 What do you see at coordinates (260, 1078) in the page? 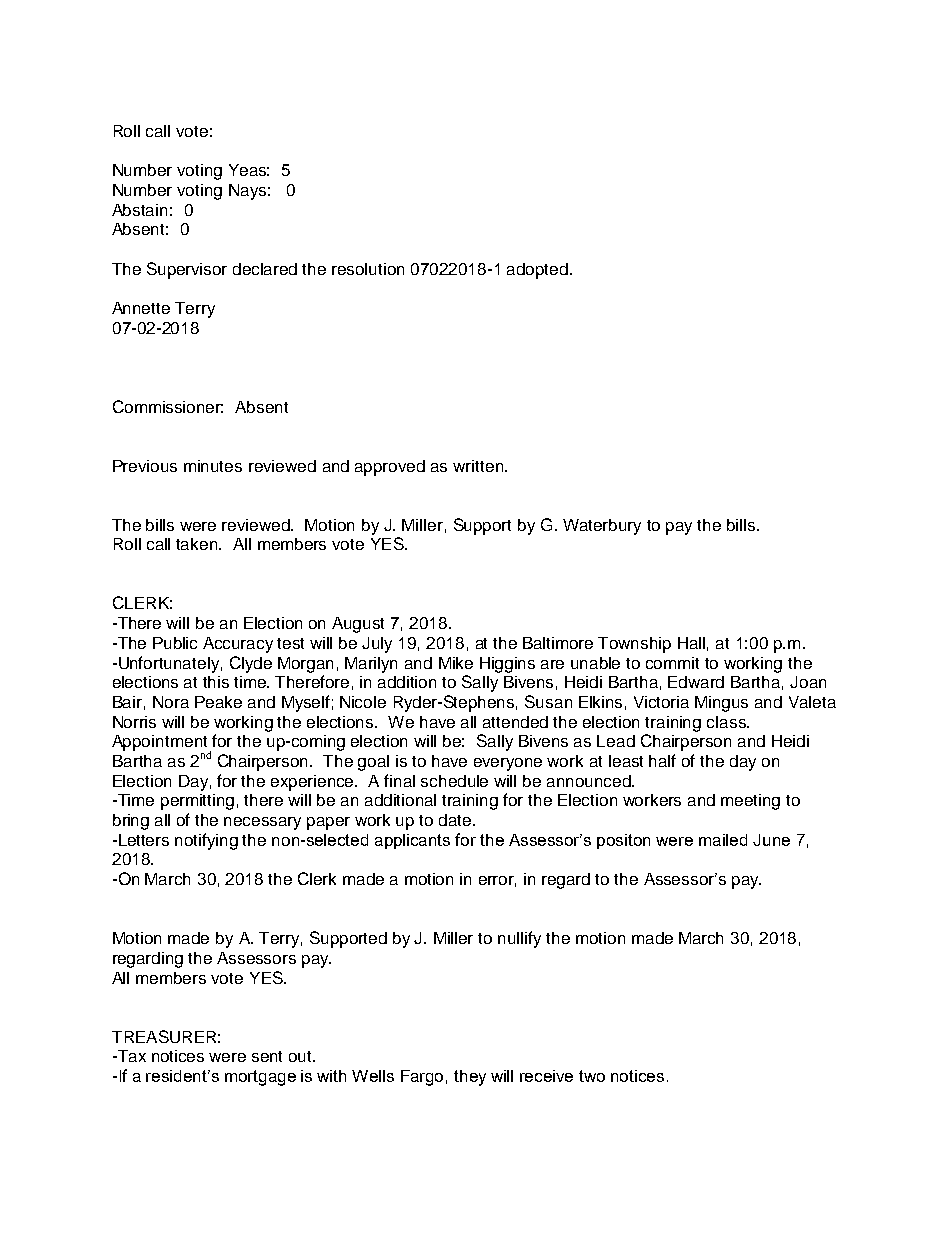
I see `mortgage` at bounding box center [260, 1078].
